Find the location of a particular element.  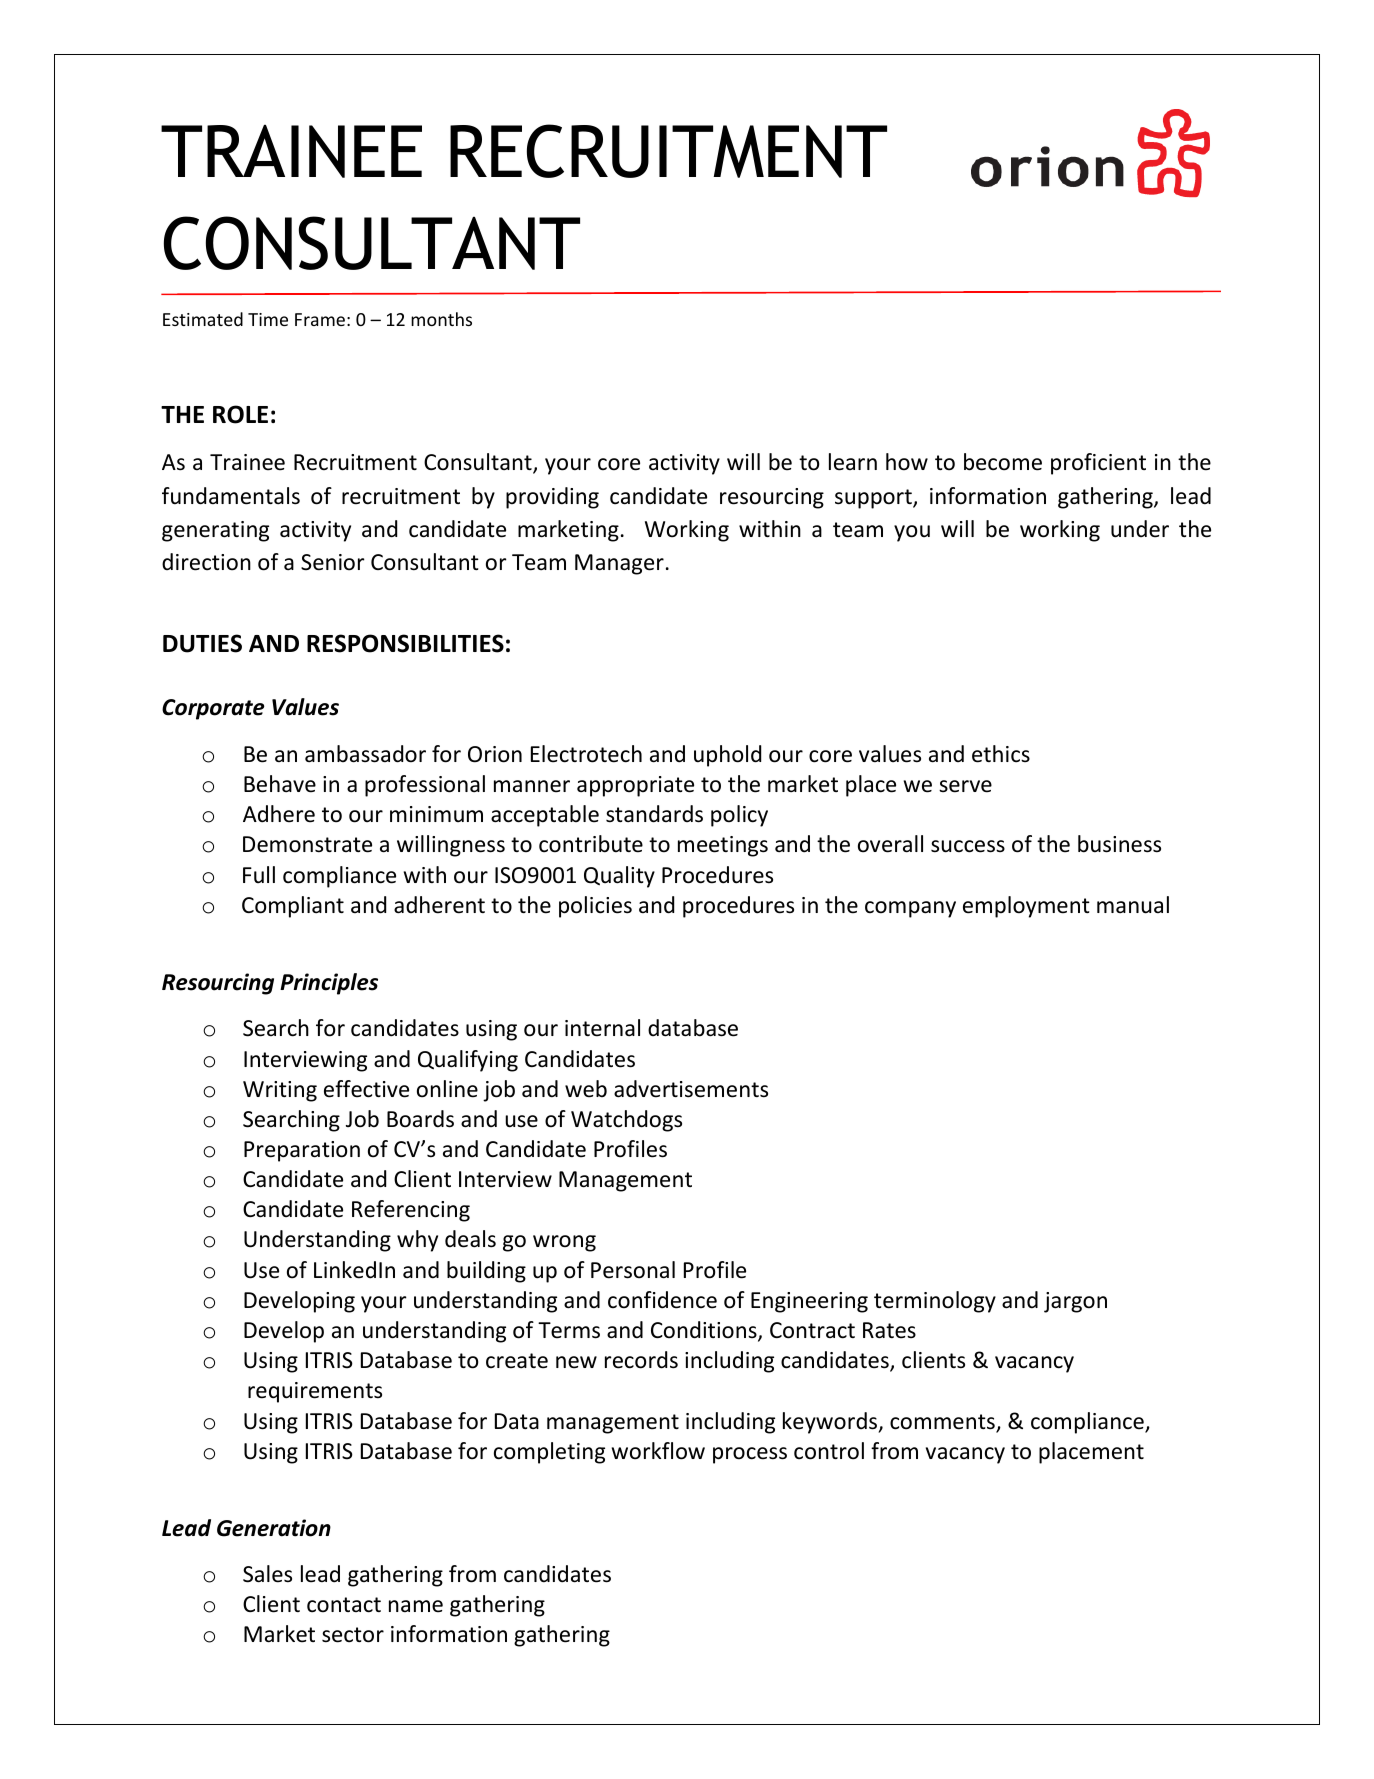

ethics is located at coordinates (1001, 754).
